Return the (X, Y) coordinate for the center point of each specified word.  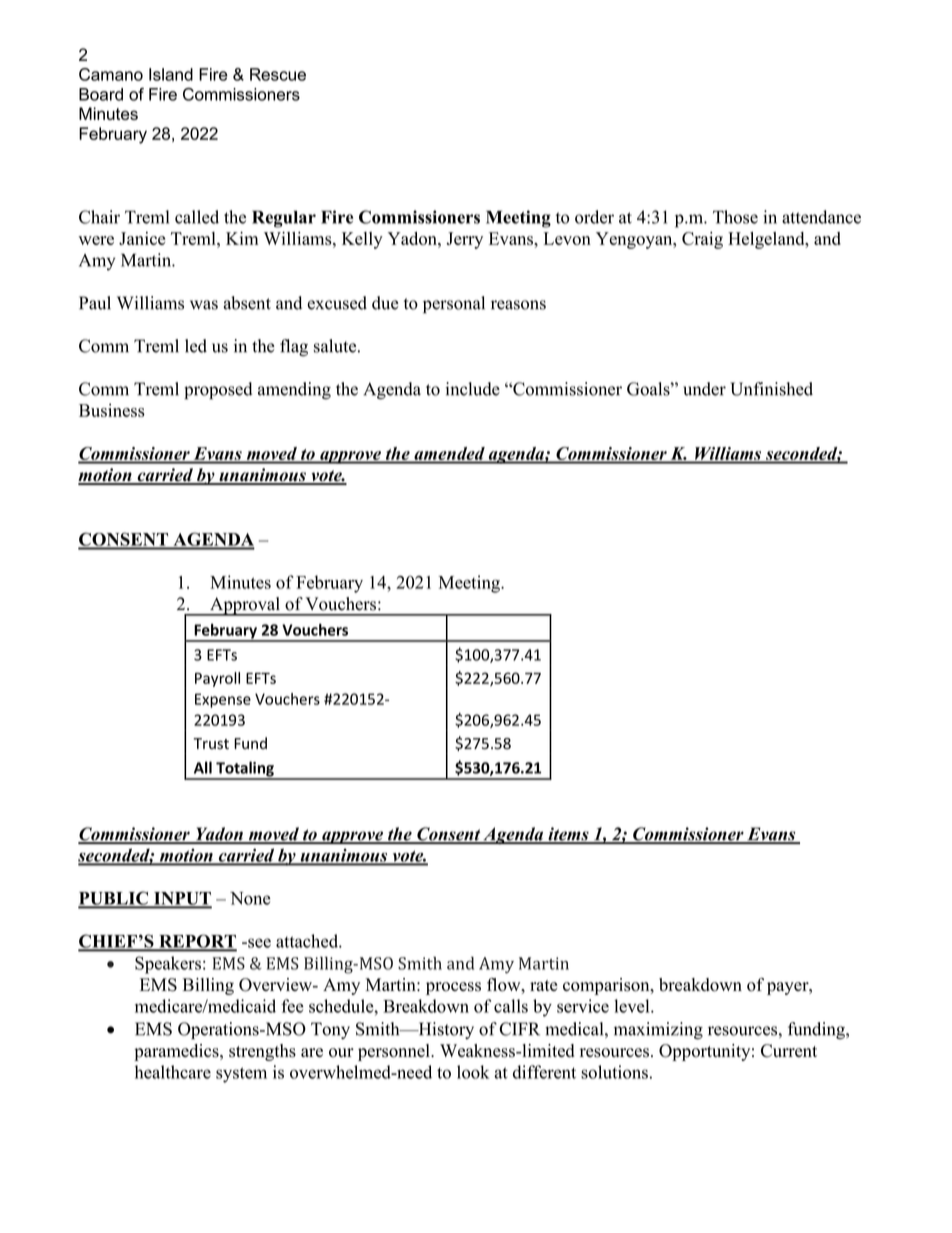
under (704, 389)
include (473, 389)
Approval (245, 606)
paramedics (177, 1052)
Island (171, 74)
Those (735, 217)
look (473, 1072)
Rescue (278, 74)
